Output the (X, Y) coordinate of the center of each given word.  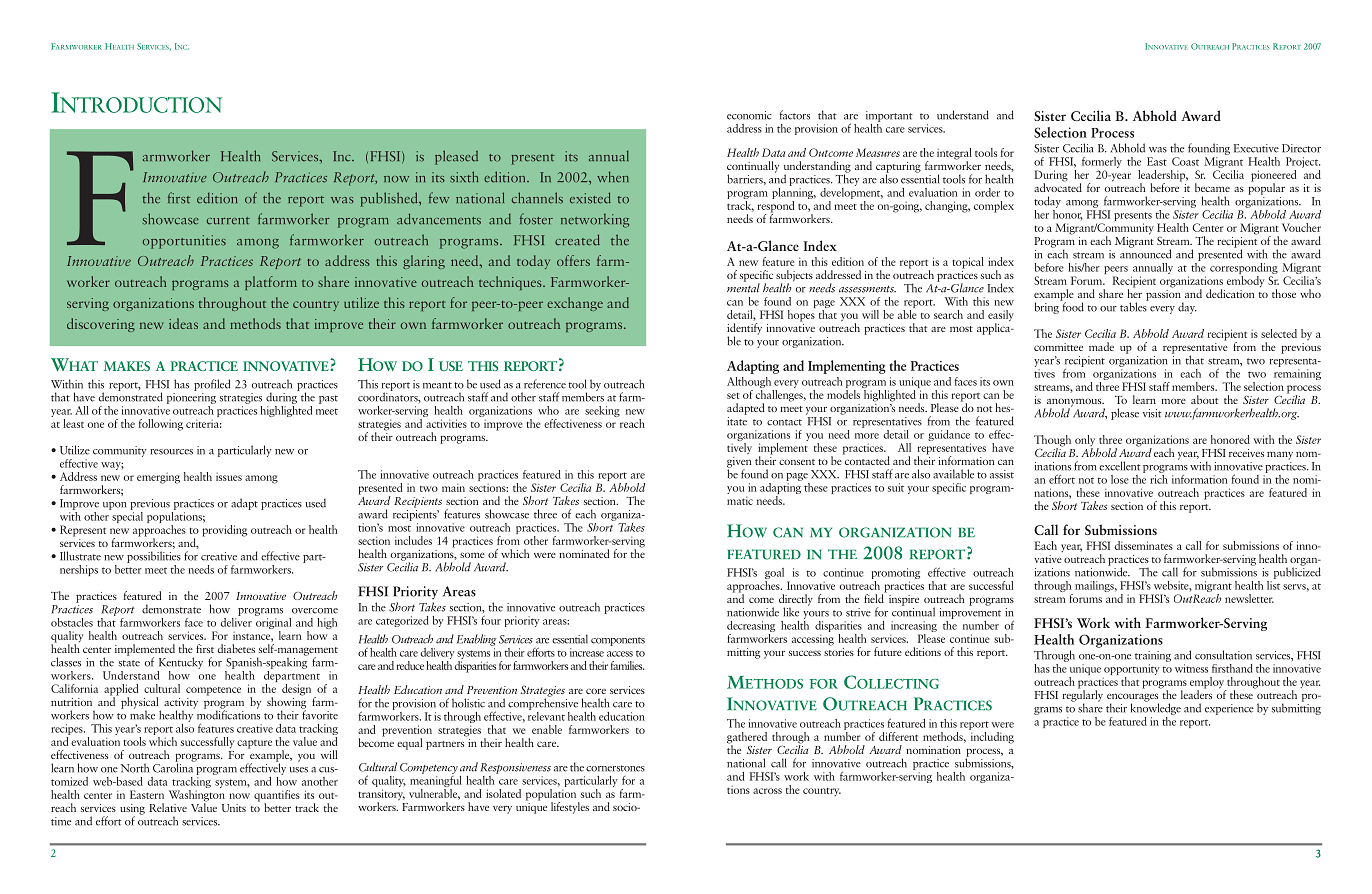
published (390, 199)
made (1101, 346)
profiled (212, 385)
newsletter (1249, 598)
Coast (1185, 161)
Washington (197, 795)
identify (744, 330)
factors (795, 115)
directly (796, 601)
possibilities (154, 557)
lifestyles (570, 808)
